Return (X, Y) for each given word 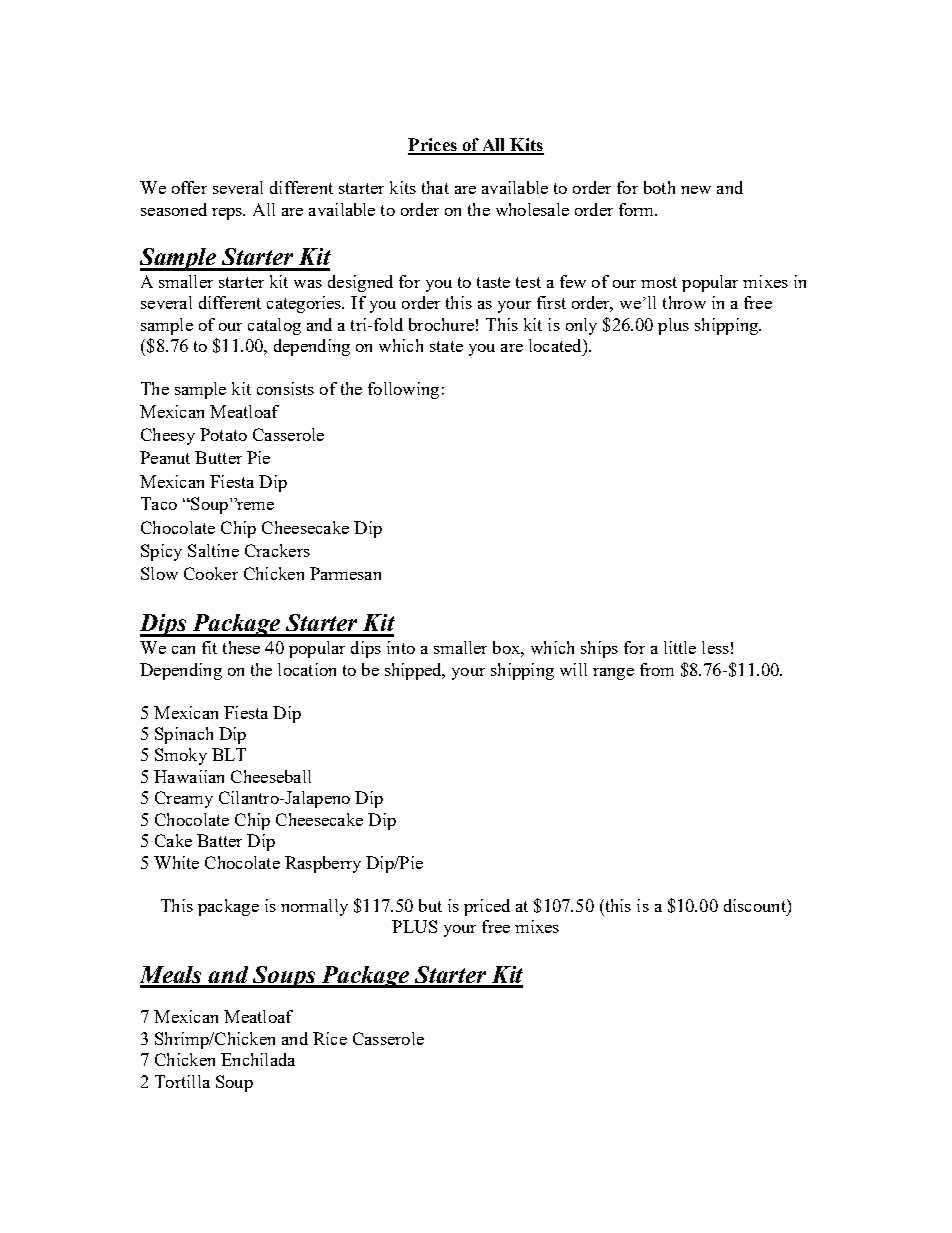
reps (228, 214)
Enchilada (258, 1059)
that (435, 187)
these (241, 647)
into (401, 647)
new (696, 190)
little (680, 647)
